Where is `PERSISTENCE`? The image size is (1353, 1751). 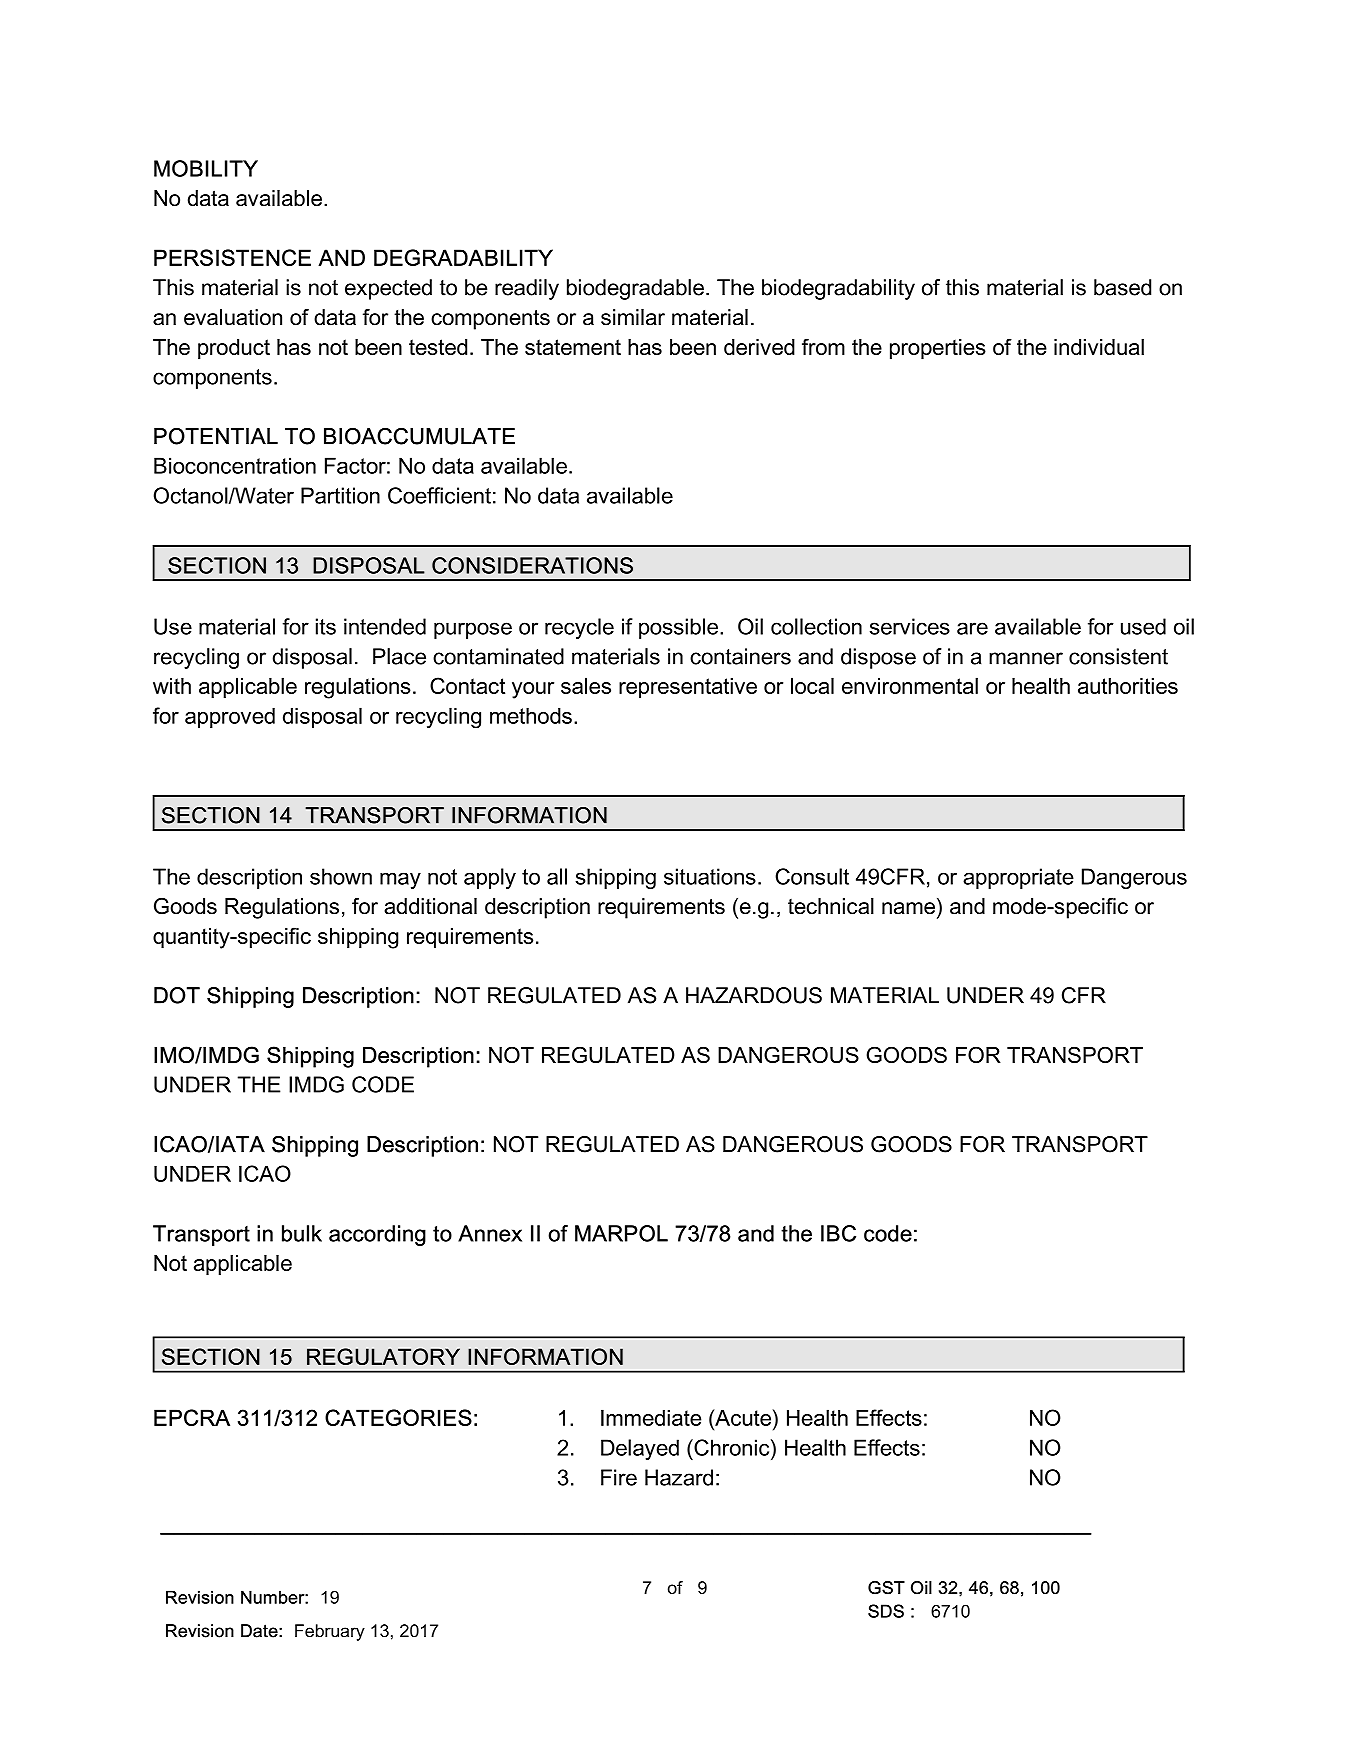
PERSISTENCE is located at coordinates (232, 257).
